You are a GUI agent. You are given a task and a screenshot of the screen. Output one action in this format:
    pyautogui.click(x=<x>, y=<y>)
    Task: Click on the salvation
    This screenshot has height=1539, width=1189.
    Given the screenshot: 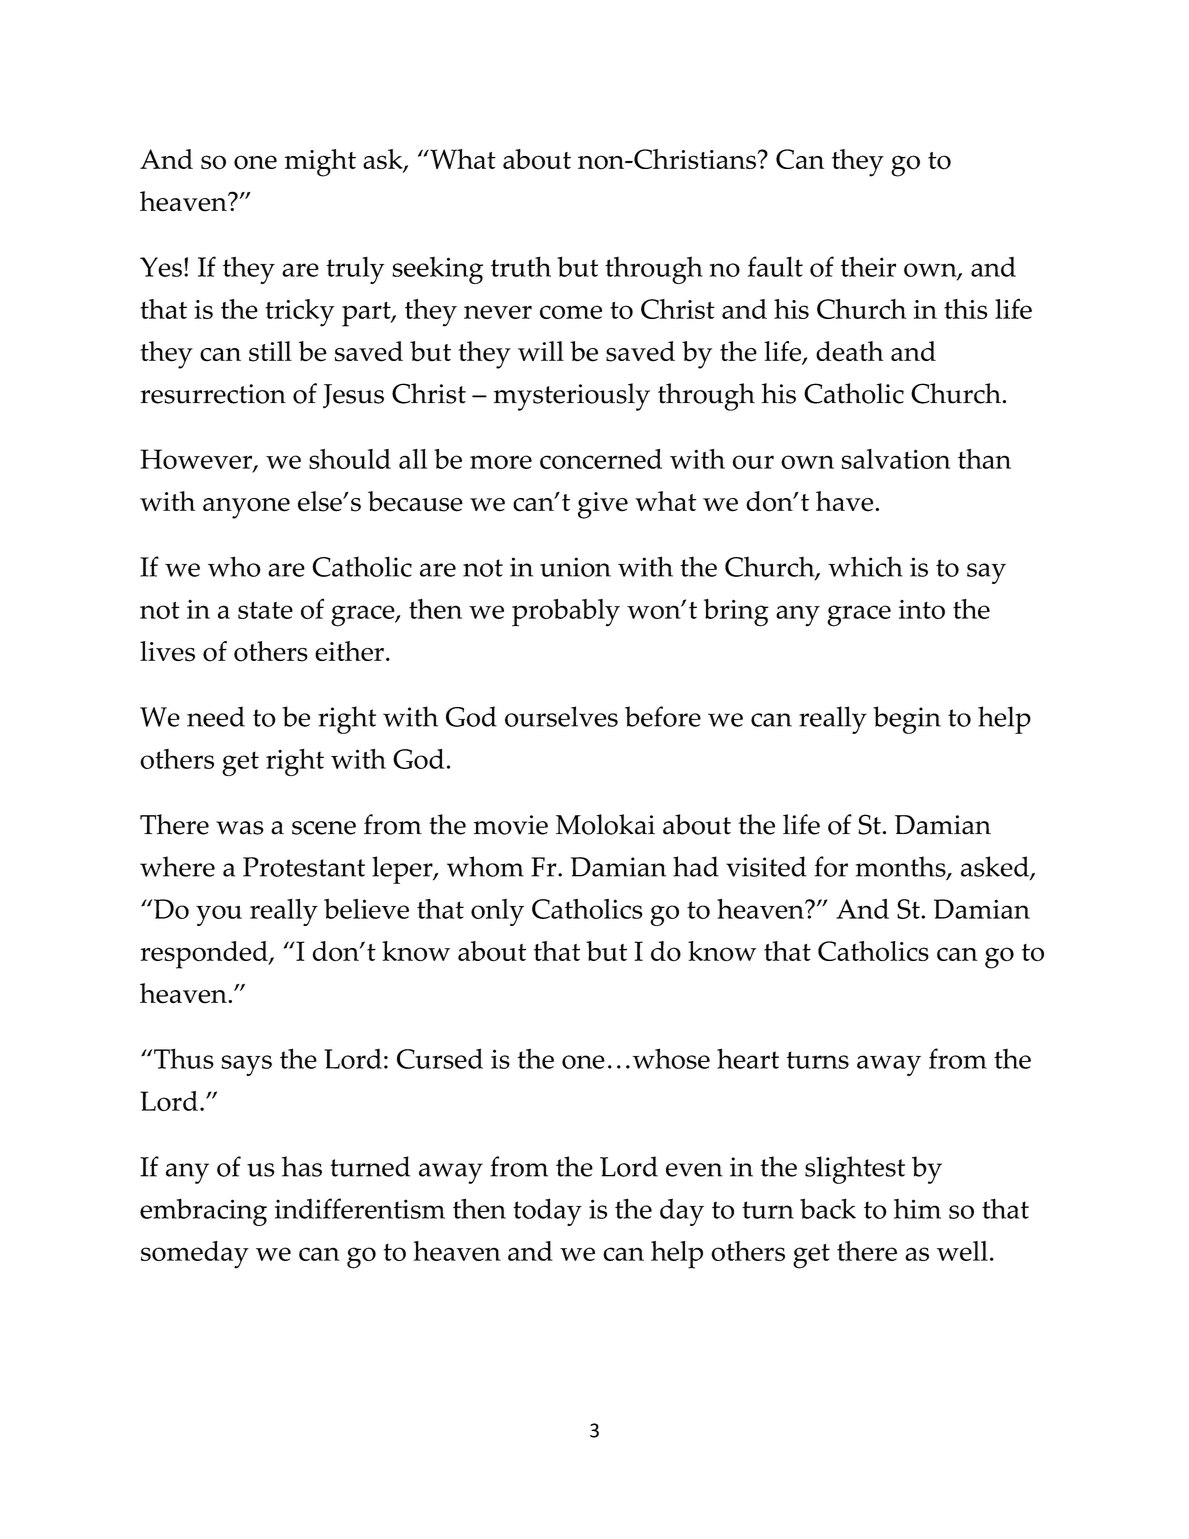 What is the action you would take?
    pyautogui.click(x=896, y=459)
